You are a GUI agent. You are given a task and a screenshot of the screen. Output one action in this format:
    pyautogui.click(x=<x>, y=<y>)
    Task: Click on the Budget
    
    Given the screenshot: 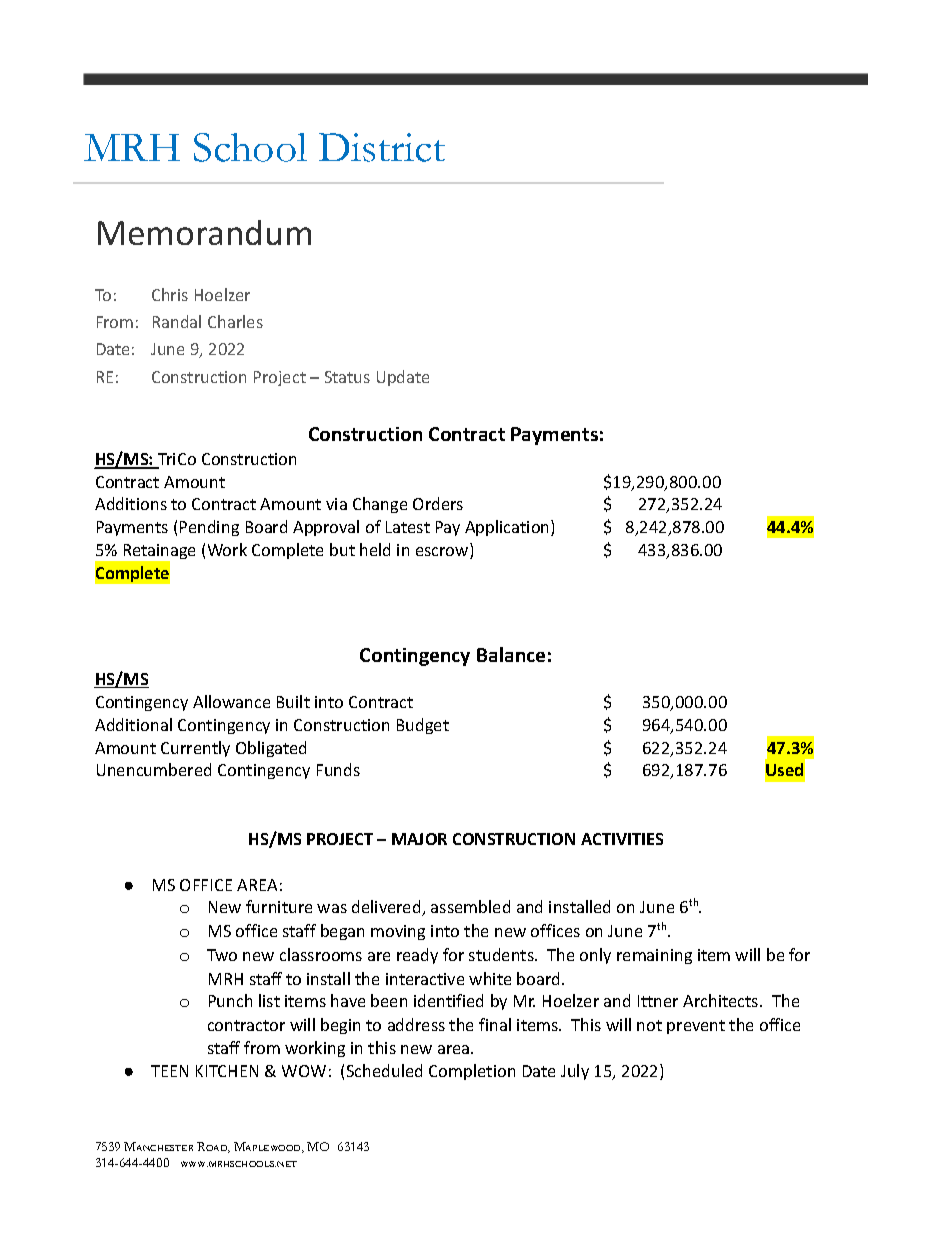 What is the action you would take?
    pyautogui.click(x=423, y=726)
